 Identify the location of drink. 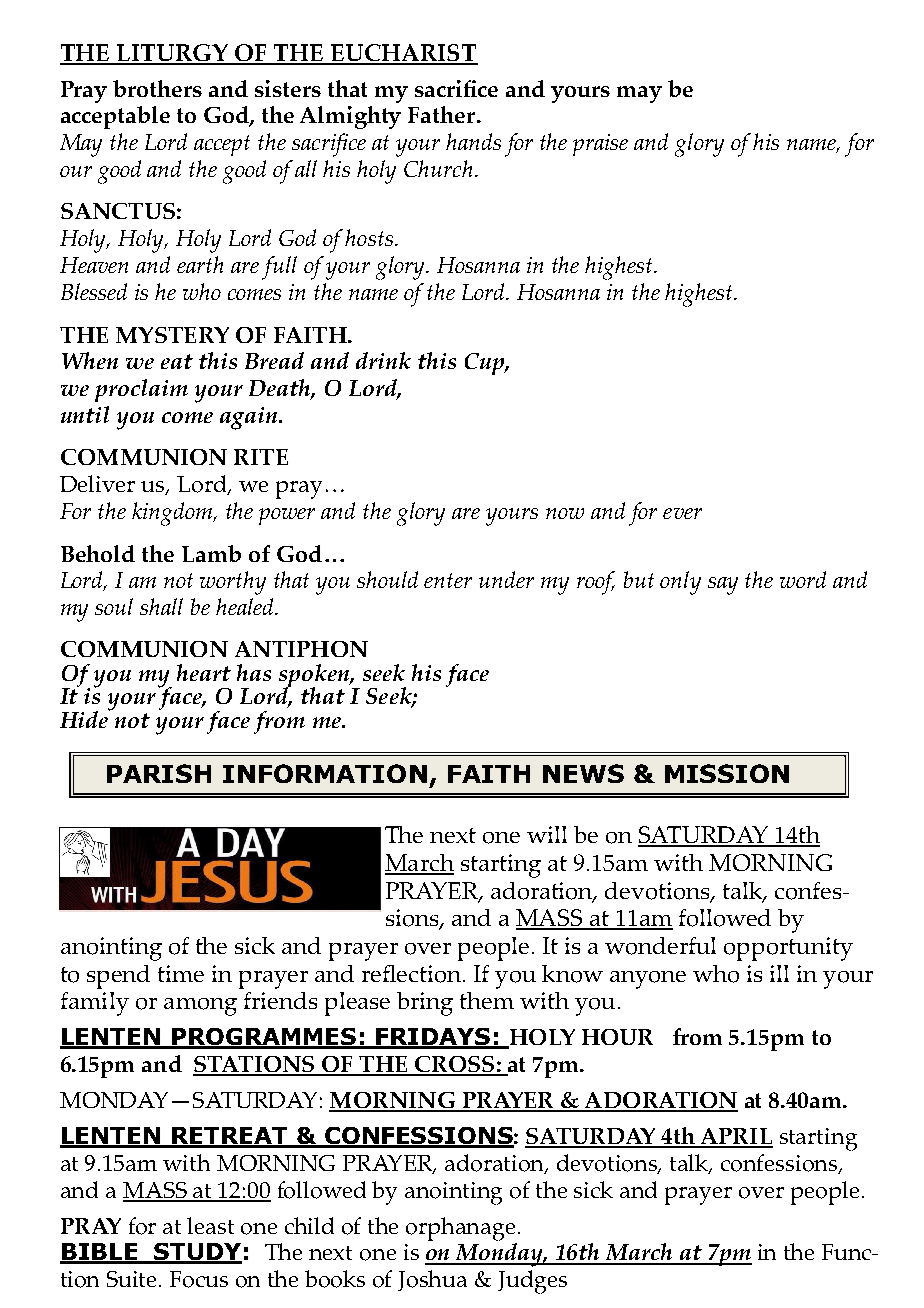
(383, 360).
